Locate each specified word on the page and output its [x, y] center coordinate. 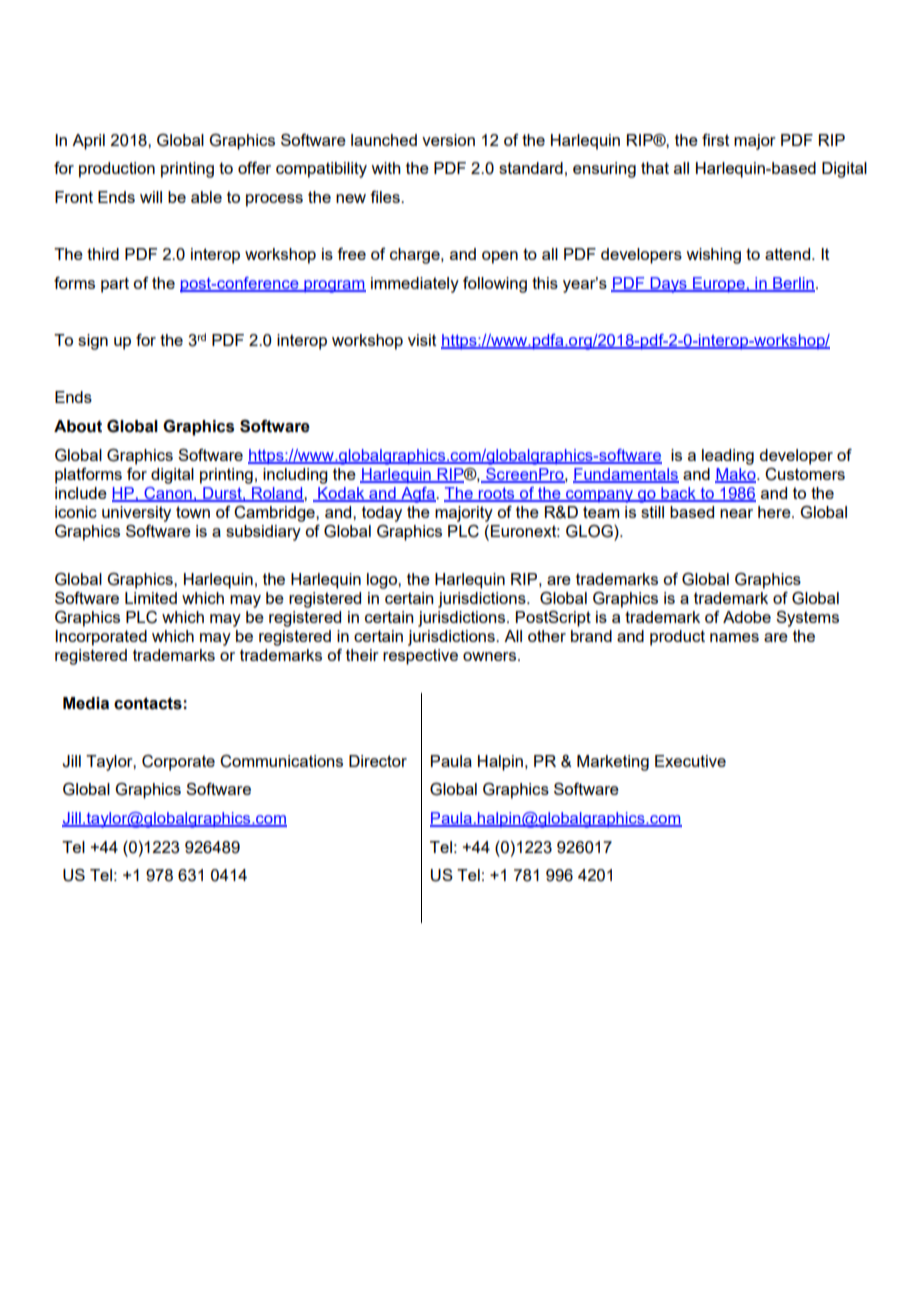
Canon [168, 494]
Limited [151, 598]
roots [497, 494]
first [715, 140]
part [115, 285]
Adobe [747, 617]
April [88, 142]
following [495, 285]
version [448, 140]
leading [728, 457]
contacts [148, 703]
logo [383, 581]
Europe [719, 285]
